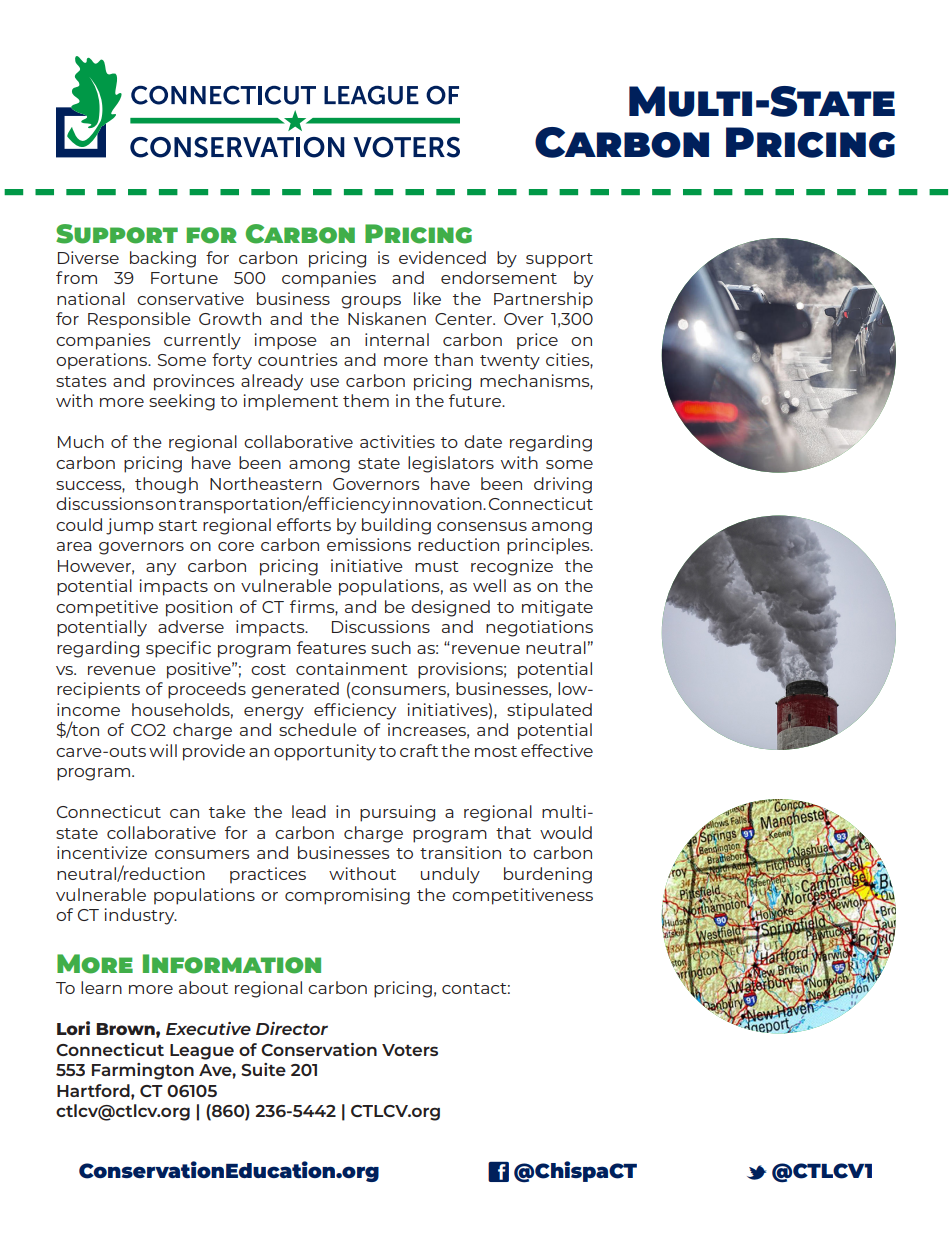 The image size is (952, 1233). I want to click on groups, so click(371, 302).
